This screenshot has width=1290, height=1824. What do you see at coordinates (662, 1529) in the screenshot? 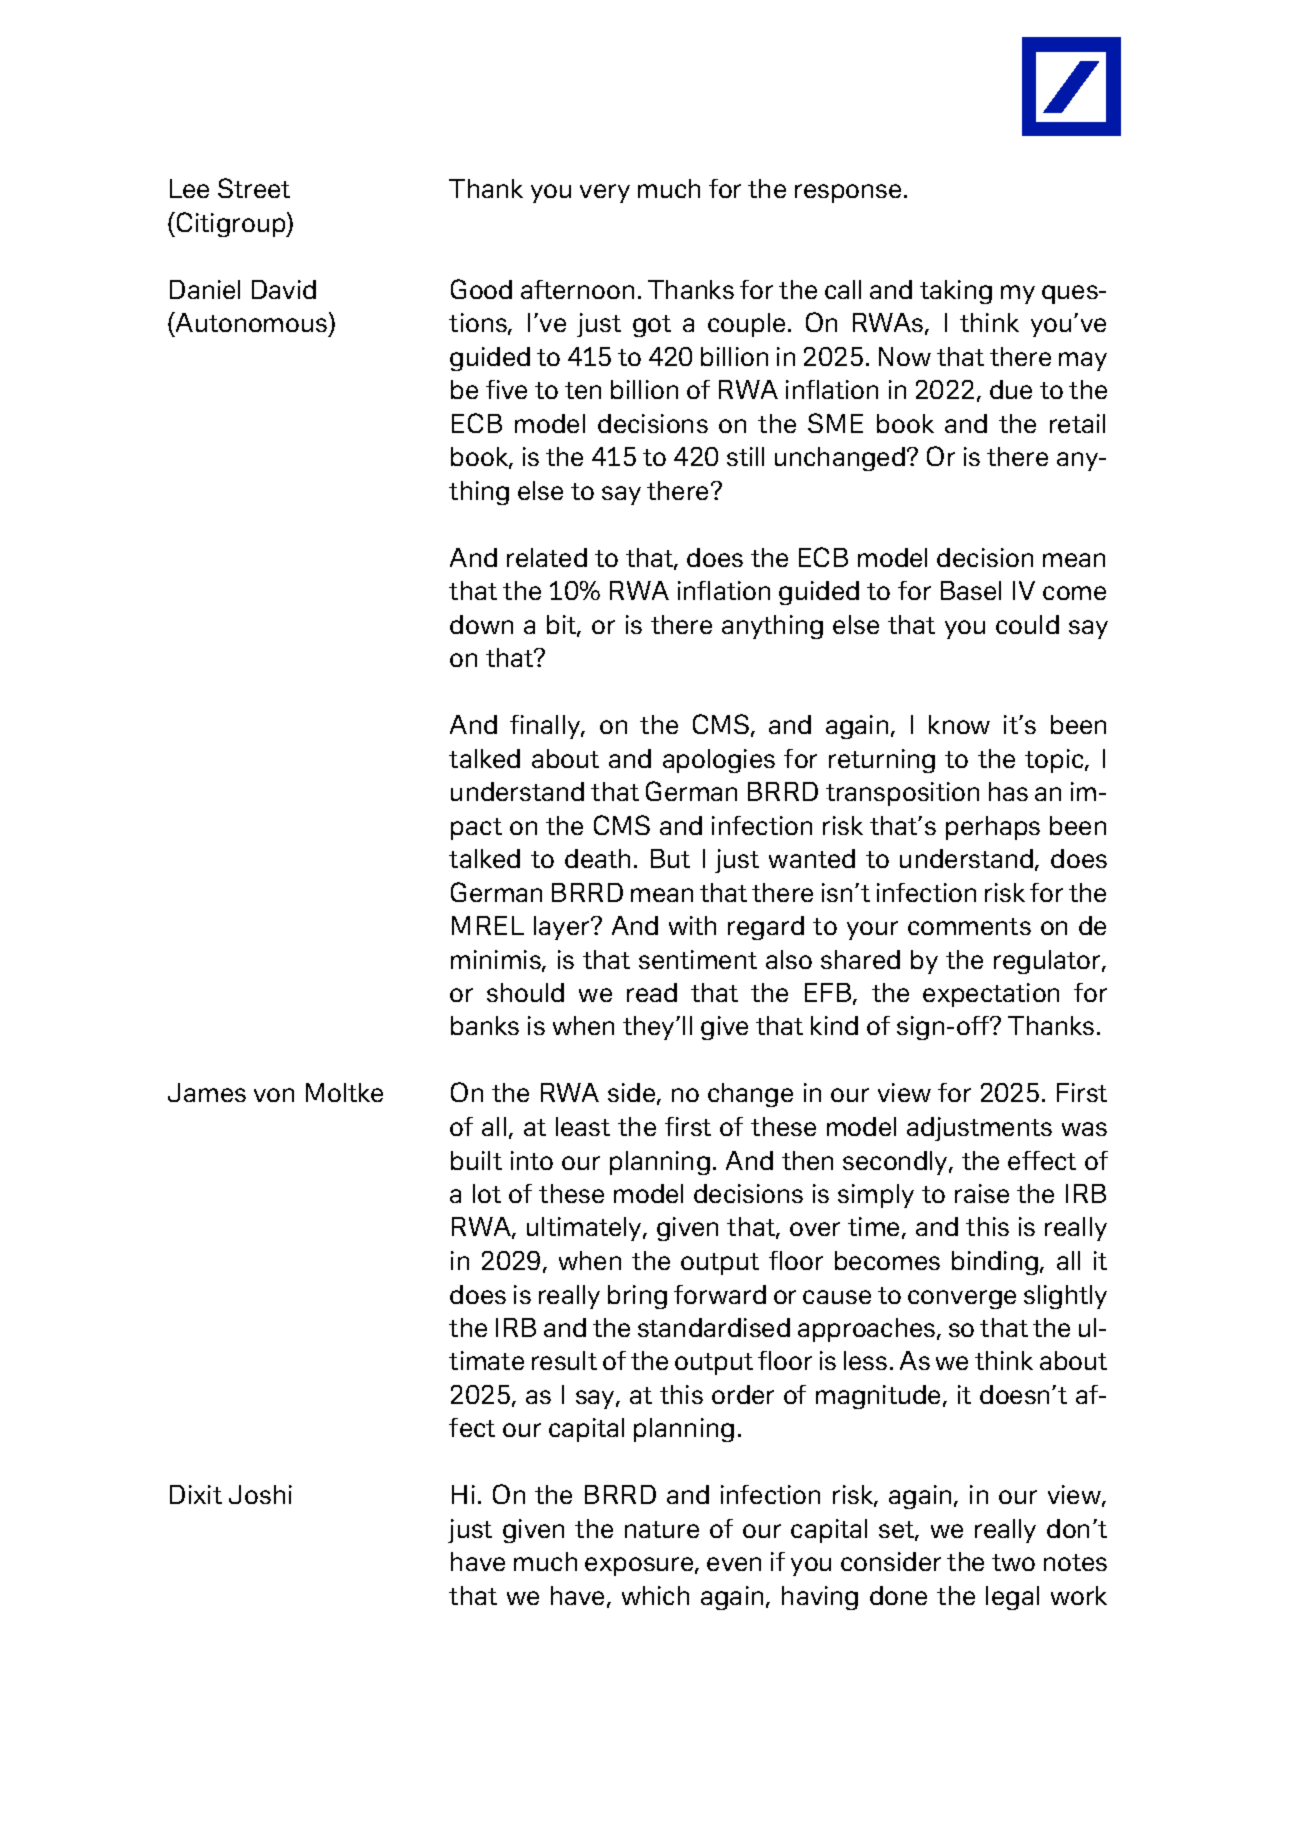
I see `nature` at bounding box center [662, 1529].
